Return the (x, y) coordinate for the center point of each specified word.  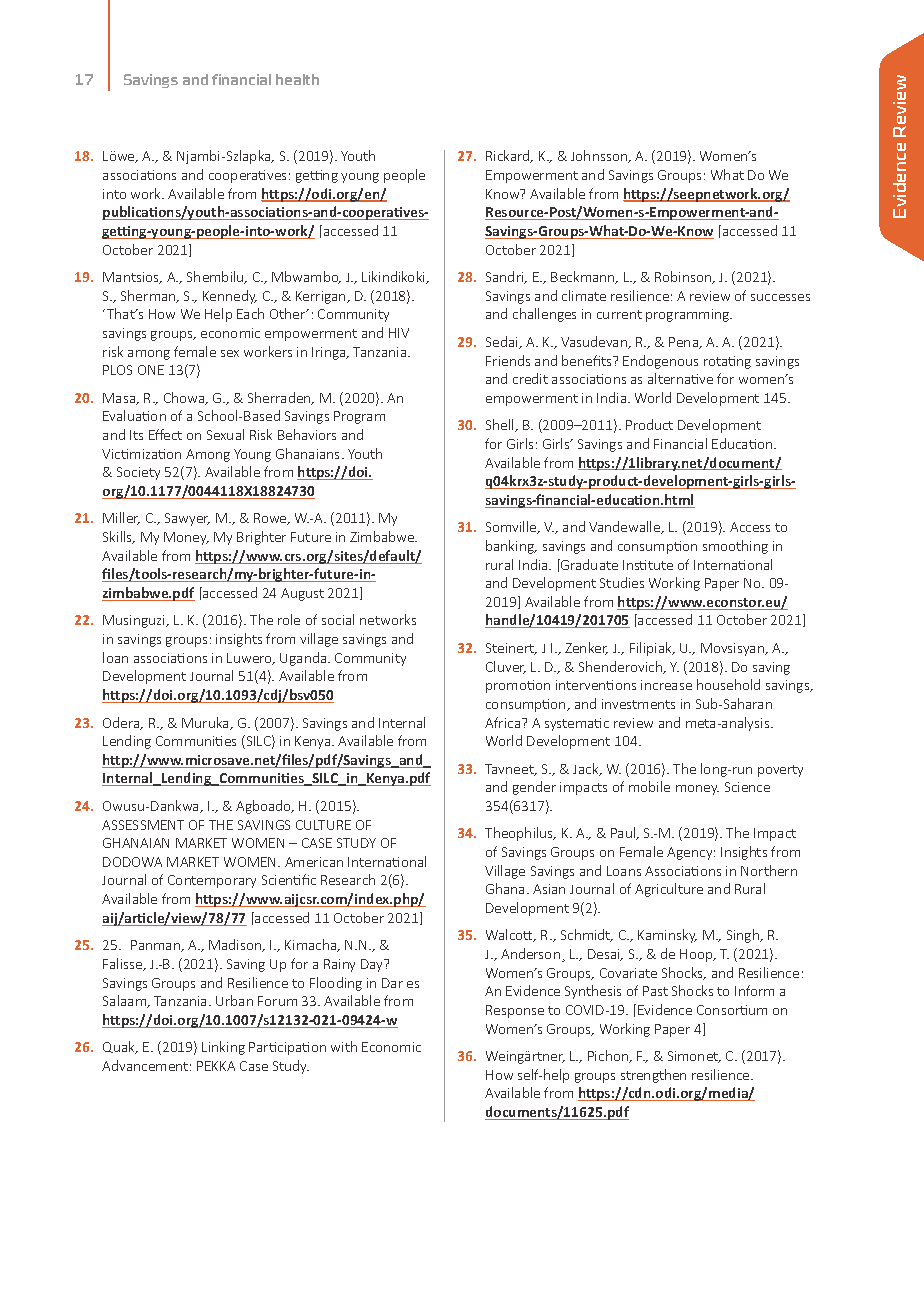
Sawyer (187, 519)
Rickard (509, 156)
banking (511, 547)
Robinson (684, 277)
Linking (223, 1048)
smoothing (735, 547)
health (297, 79)
